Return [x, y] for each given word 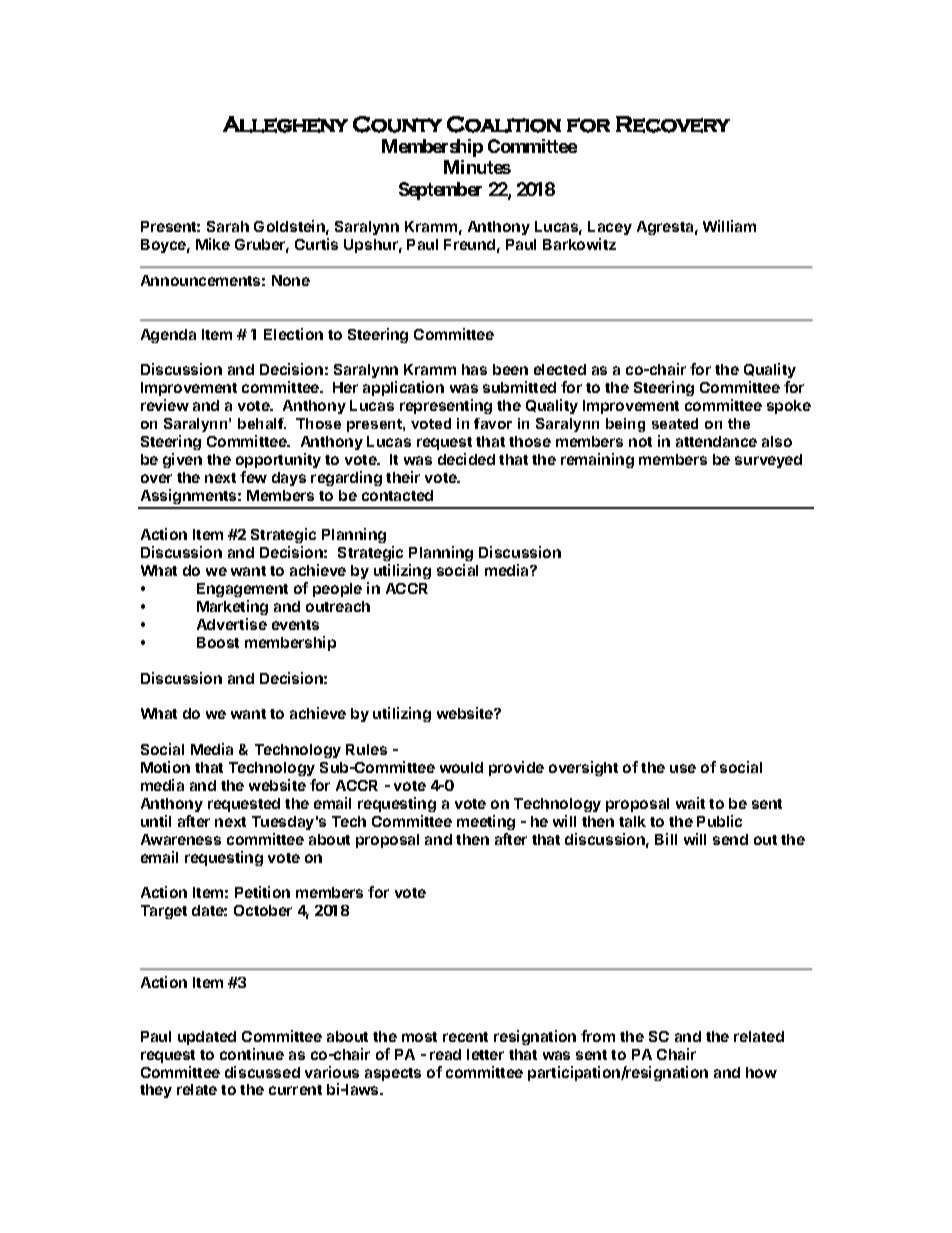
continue [252, 1054]
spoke [789, 407]
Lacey [610, 228]
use [683, 768]
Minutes [477, 167]
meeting [486, 822]
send [730, 839]
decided [466, 459]
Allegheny [285, 124]
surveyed [768, 461]
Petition [262, 892]
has [474, 369]
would [461, 767]
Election [293, 334]
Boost [218, 642]
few [253, 477]
